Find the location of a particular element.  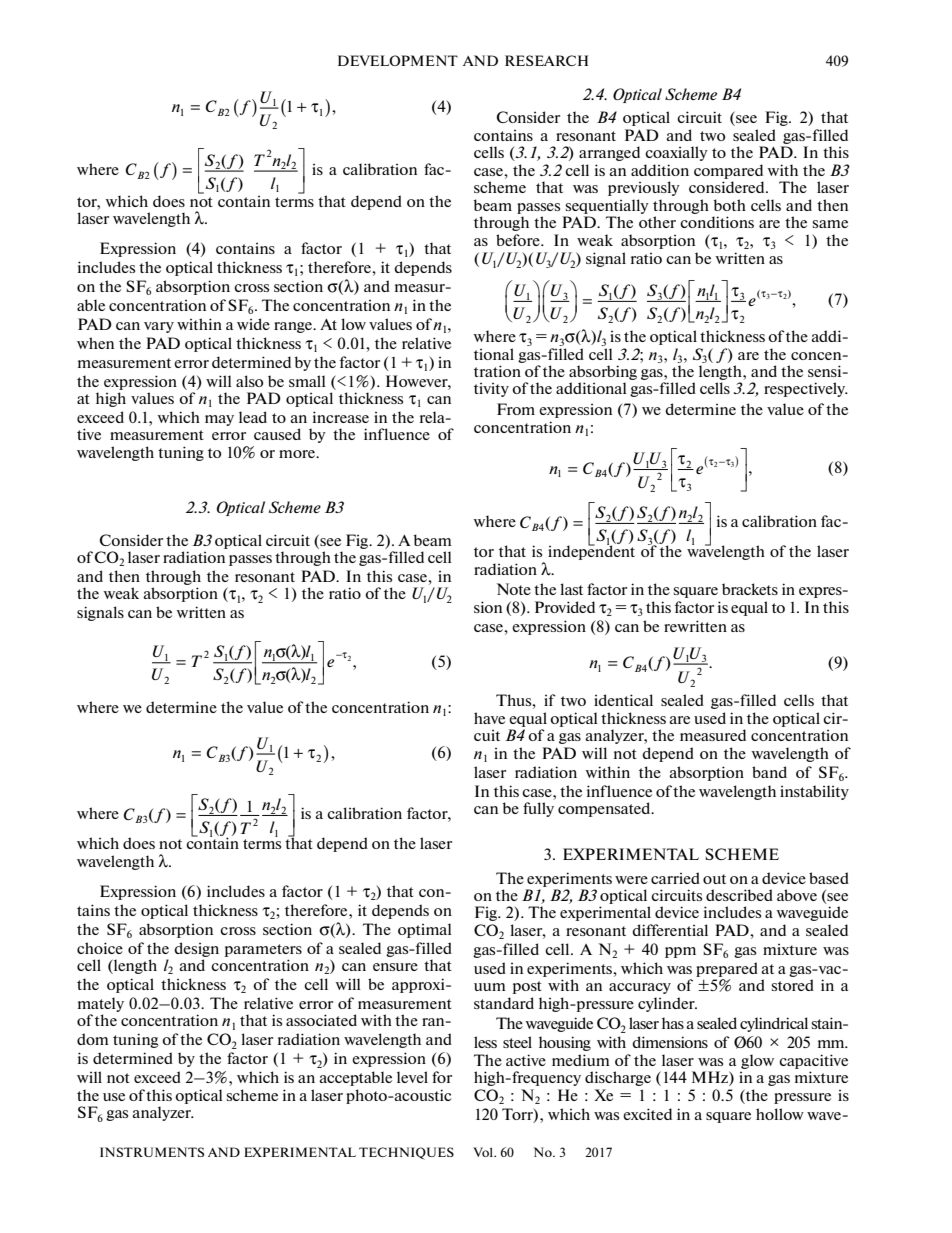

last is located at coordinates (571, 589).
